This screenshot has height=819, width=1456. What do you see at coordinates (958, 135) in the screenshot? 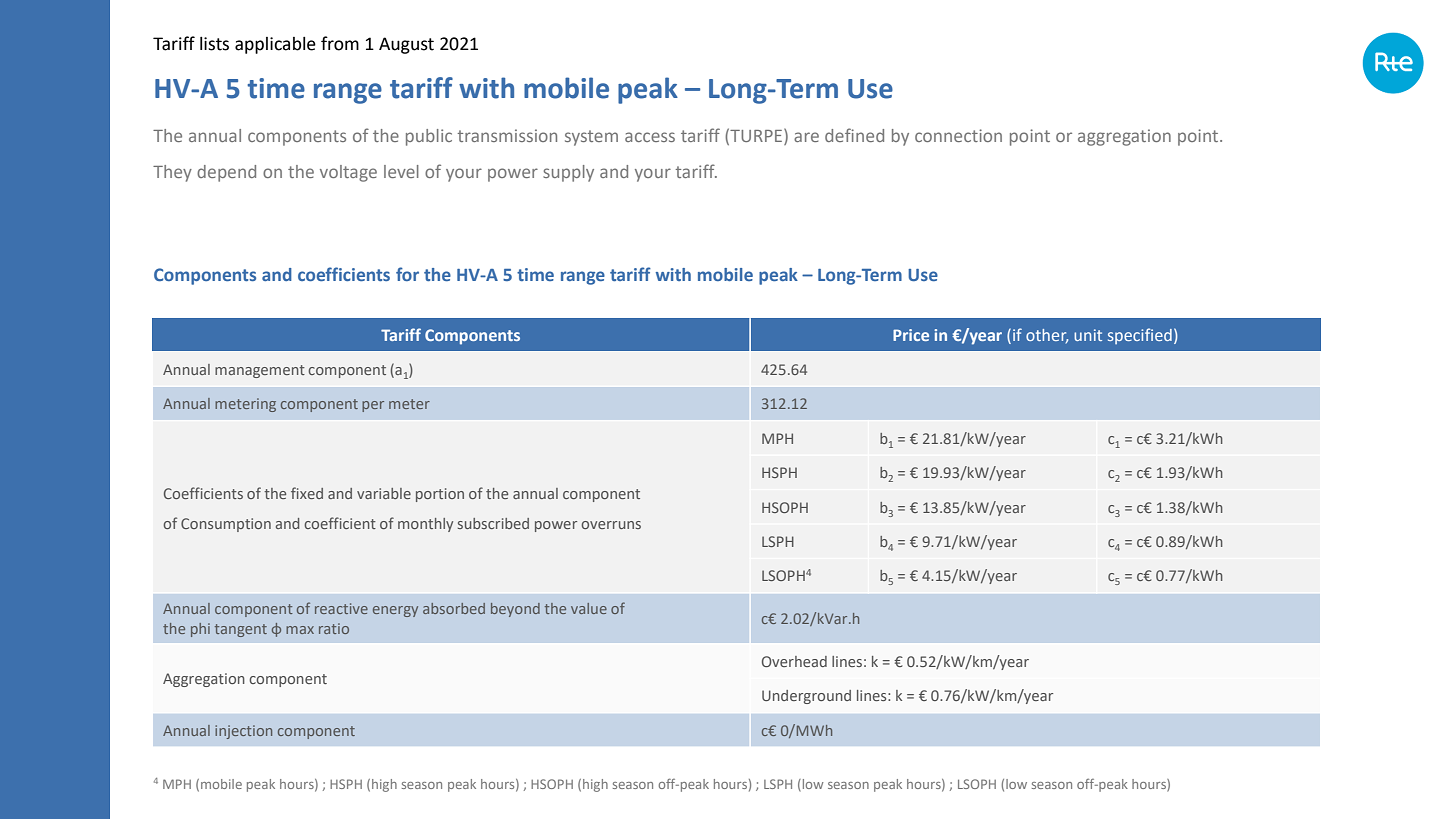
I see `connection` at bounding box center [958, 135].
